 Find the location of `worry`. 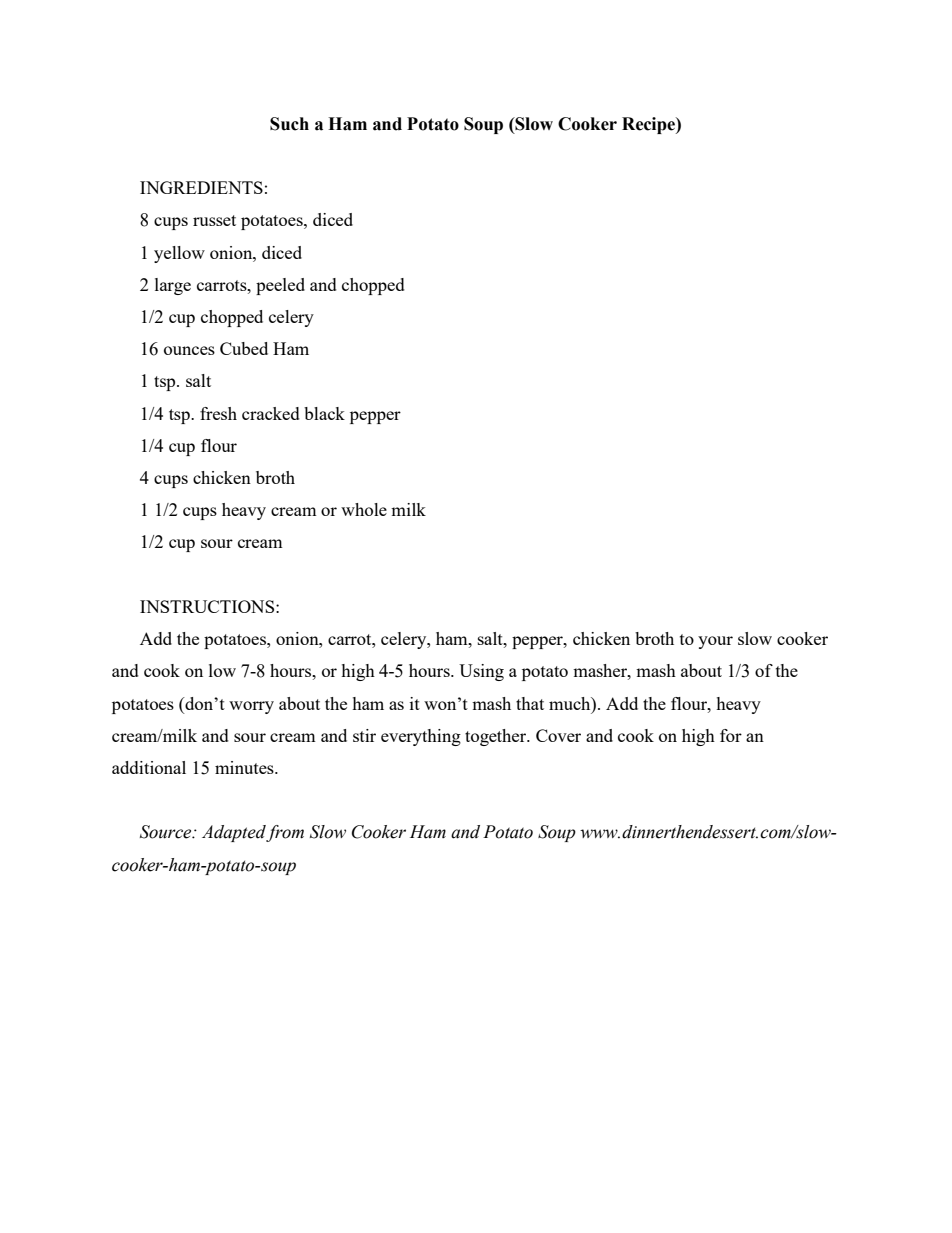

worry is located at coordinates (251, 707).
